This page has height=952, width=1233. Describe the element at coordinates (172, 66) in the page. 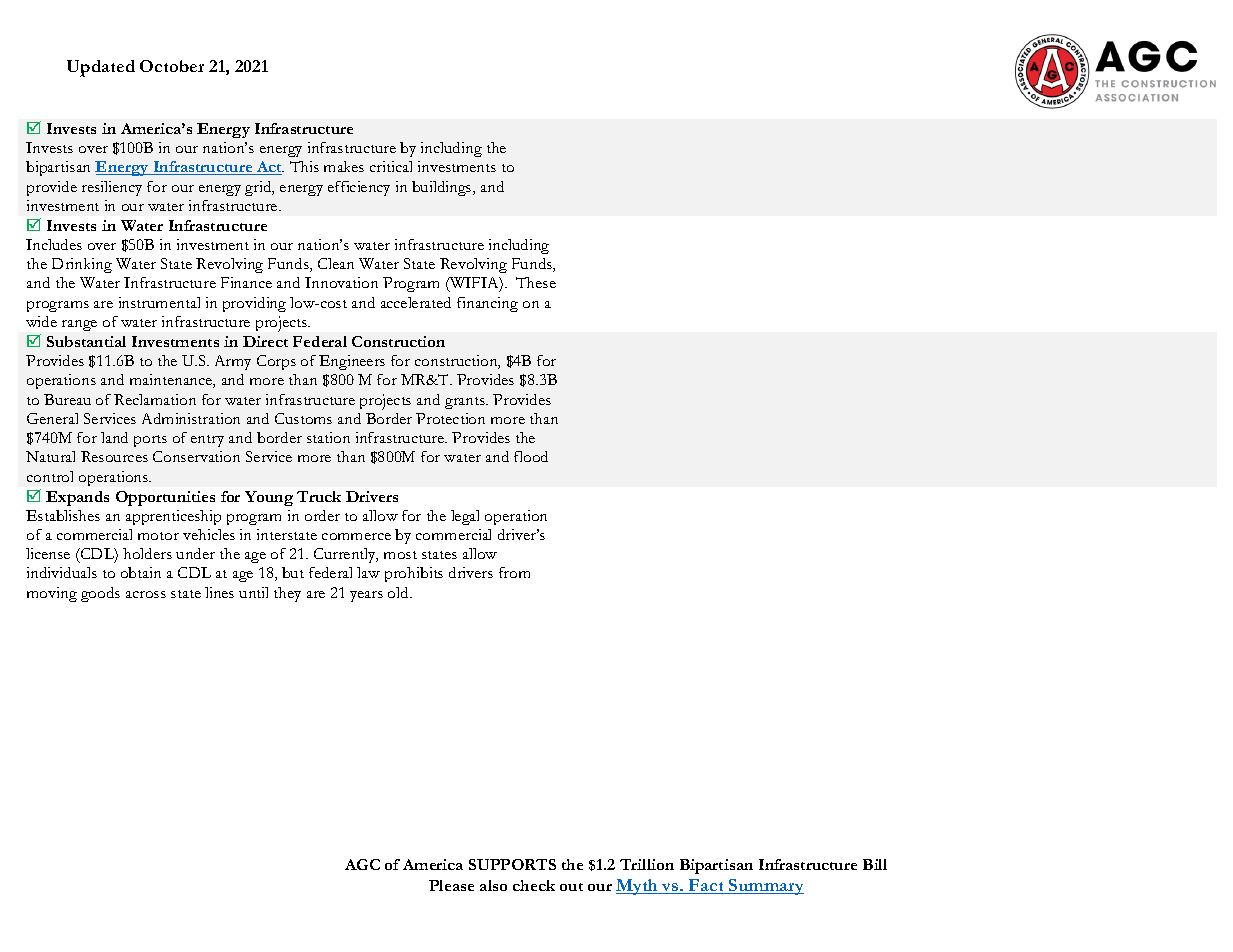

I see `October` at that location.
